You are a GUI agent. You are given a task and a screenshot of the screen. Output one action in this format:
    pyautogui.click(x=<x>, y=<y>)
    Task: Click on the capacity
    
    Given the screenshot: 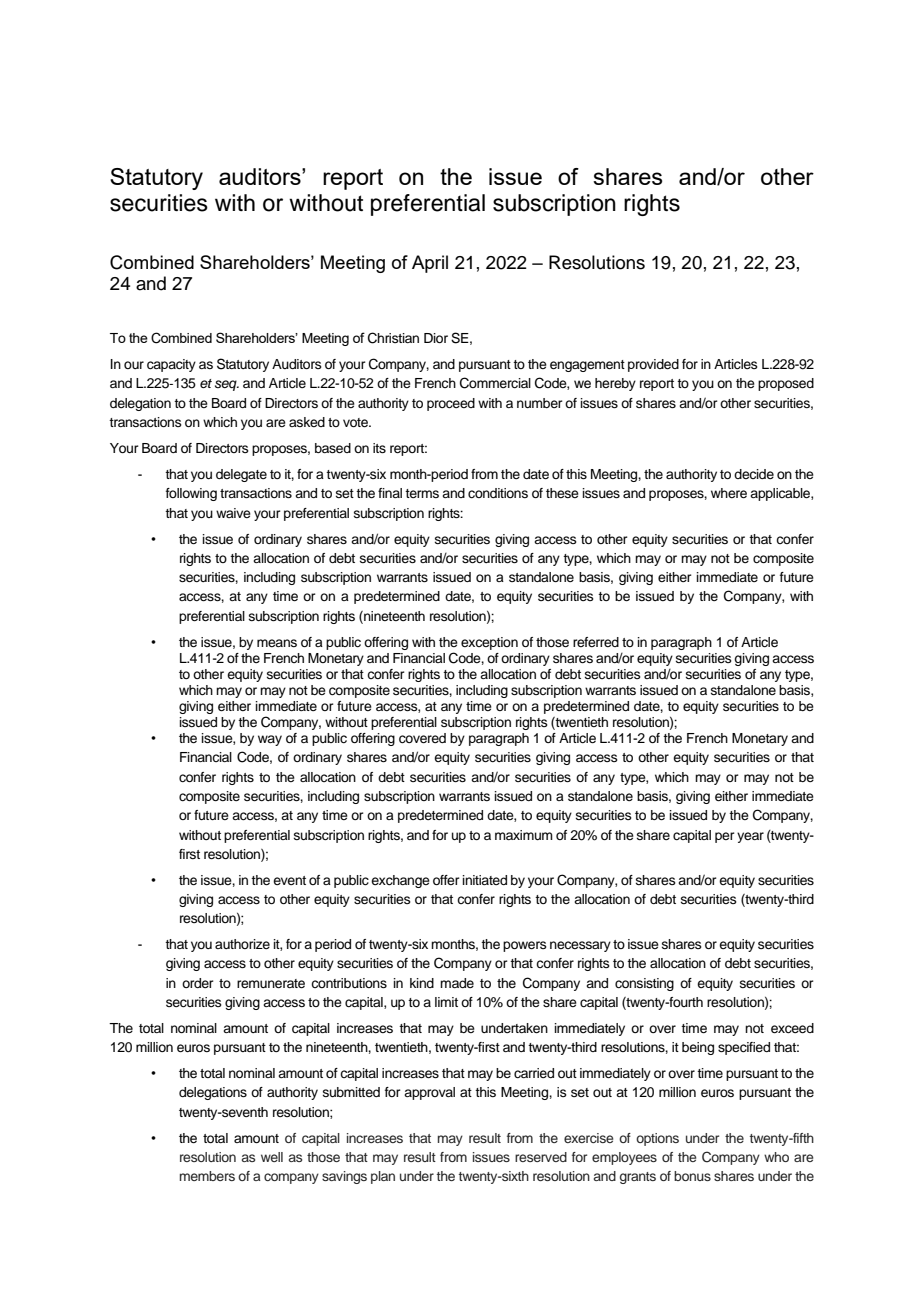 What is the action you would take?
    pyautogui.click(x=171, y=365)
